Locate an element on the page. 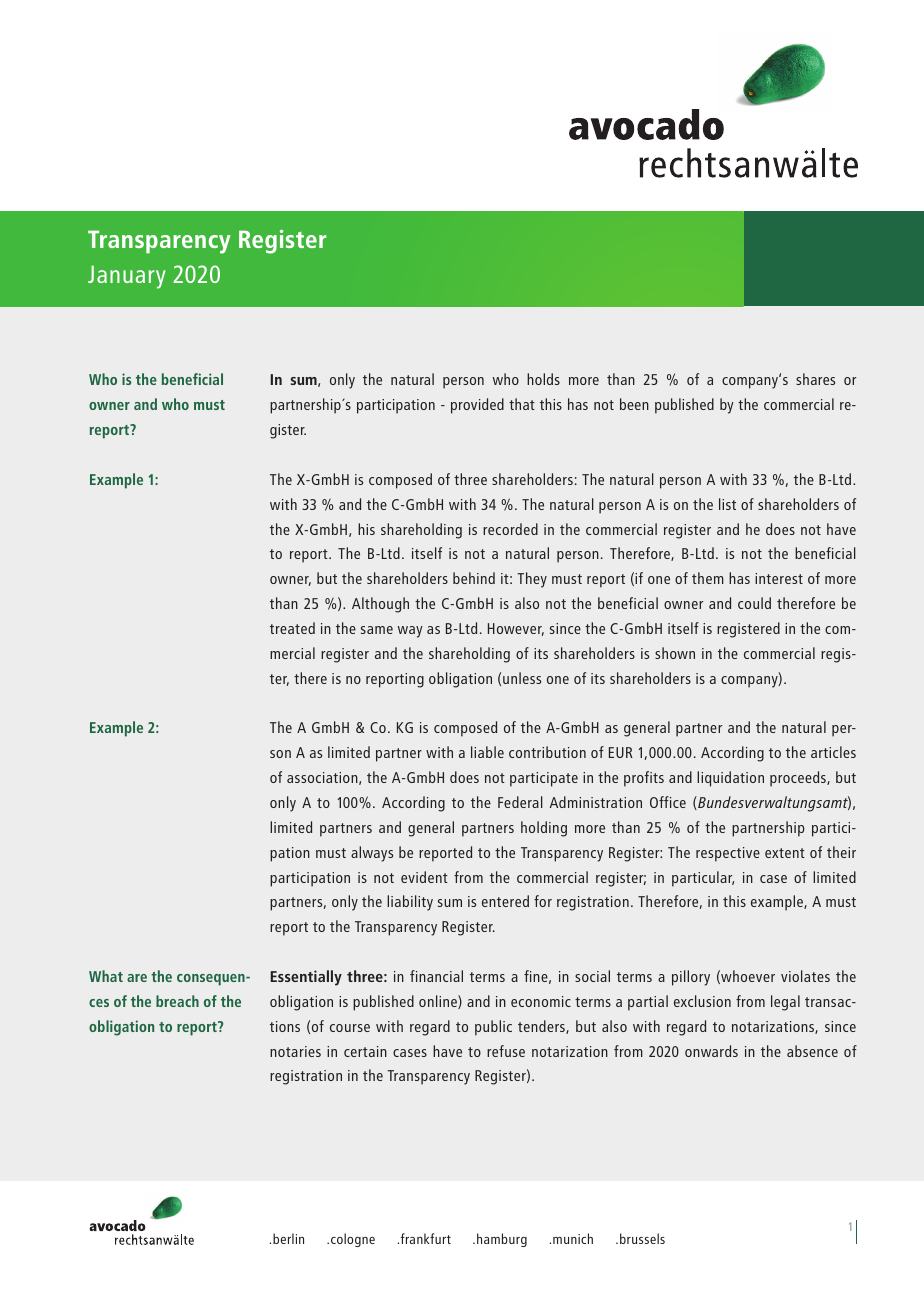 The height and width of the document is (1308, 924). liable is located at coordinates (487, 752).
